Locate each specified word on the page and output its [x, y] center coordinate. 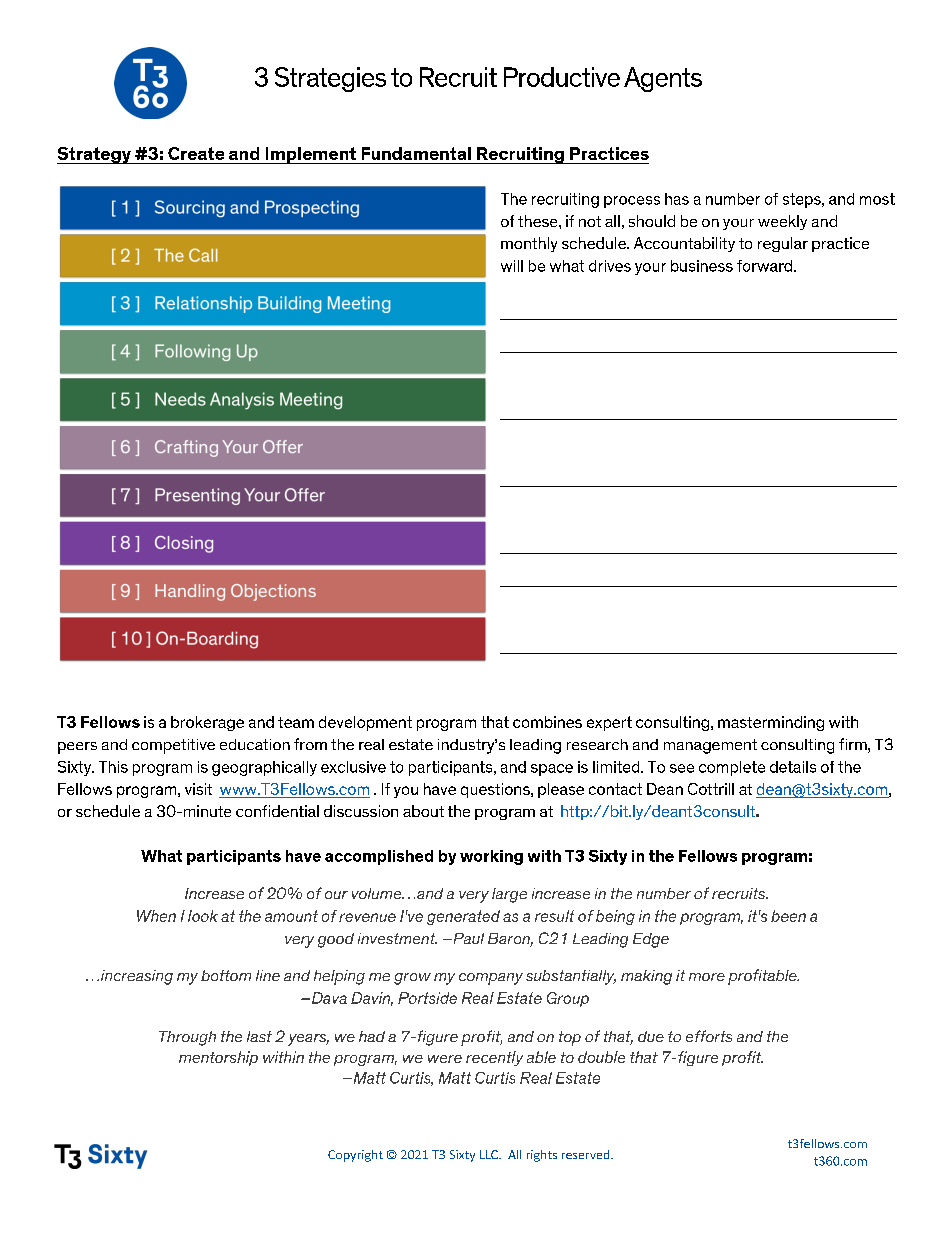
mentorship [218, 1058]
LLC [490, 1154]
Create [196, 153]
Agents [663, 79]
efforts [709, 1036]
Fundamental [416, 153]
